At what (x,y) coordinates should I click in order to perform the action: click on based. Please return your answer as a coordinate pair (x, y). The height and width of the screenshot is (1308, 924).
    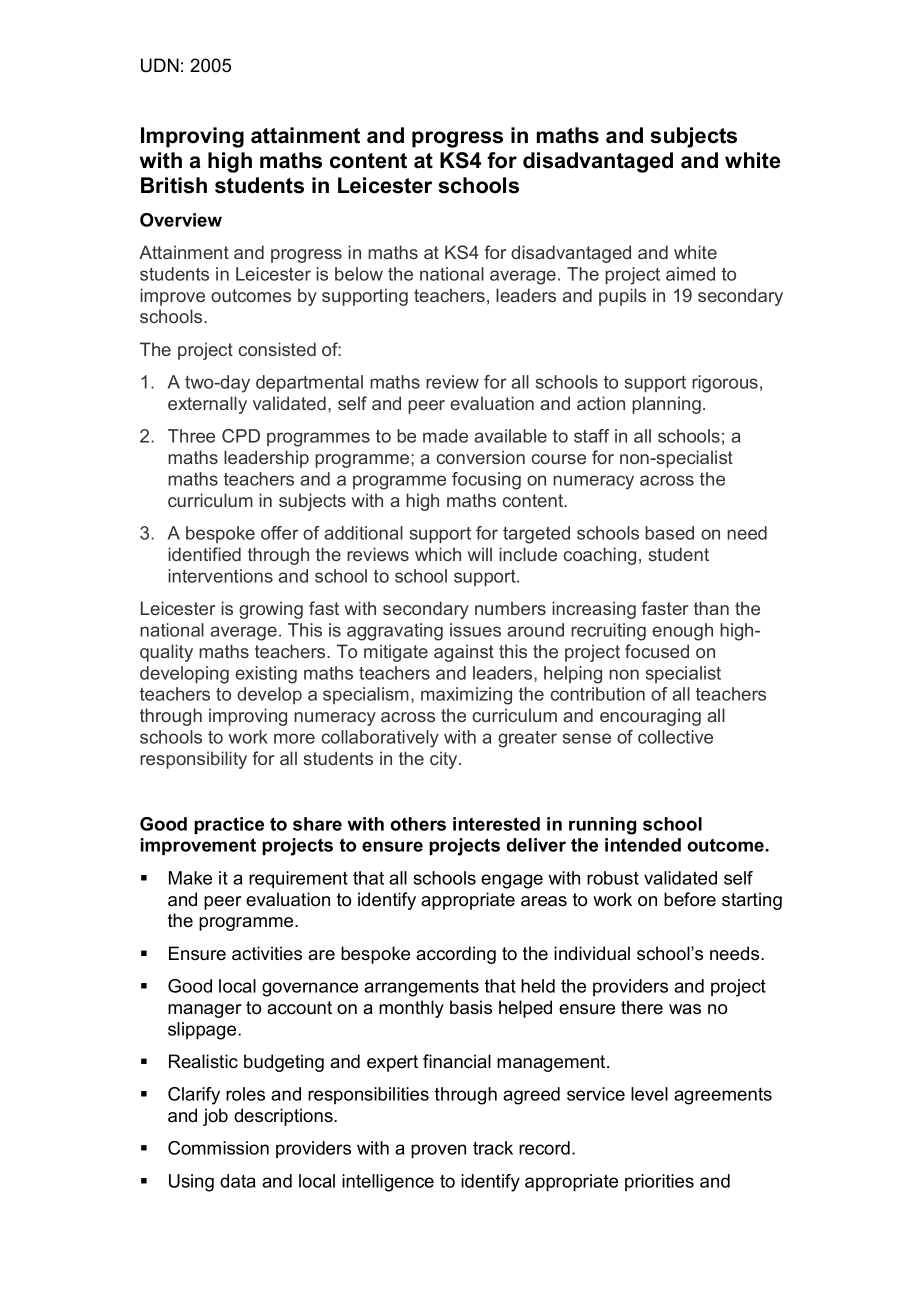
    Looking at the image, I should click on (669, 533).
